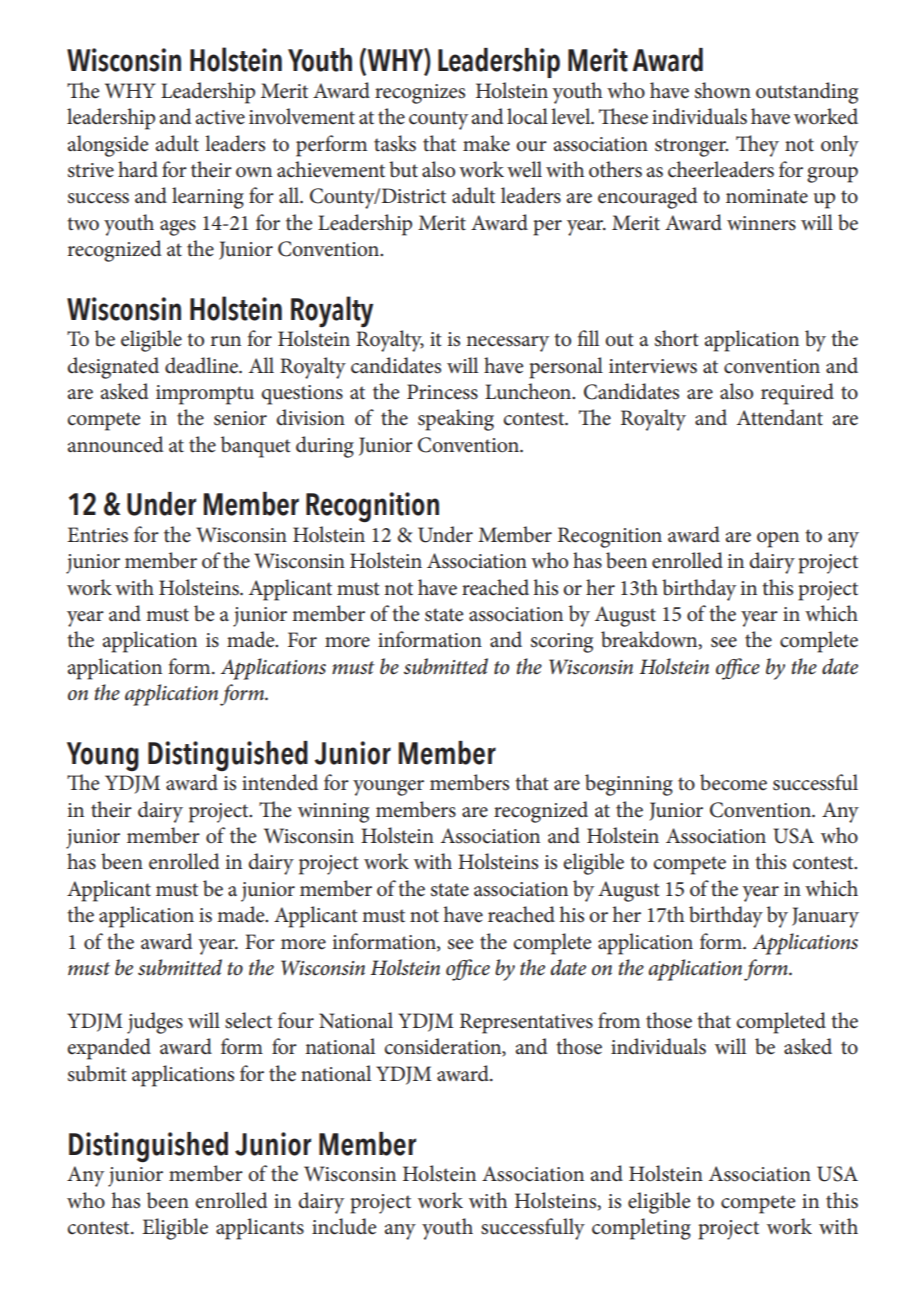 This document has height=1311, width=924. What do you see at coordinates (486, 143) in the document?
I see `make` at bounding box center [486, 143].
